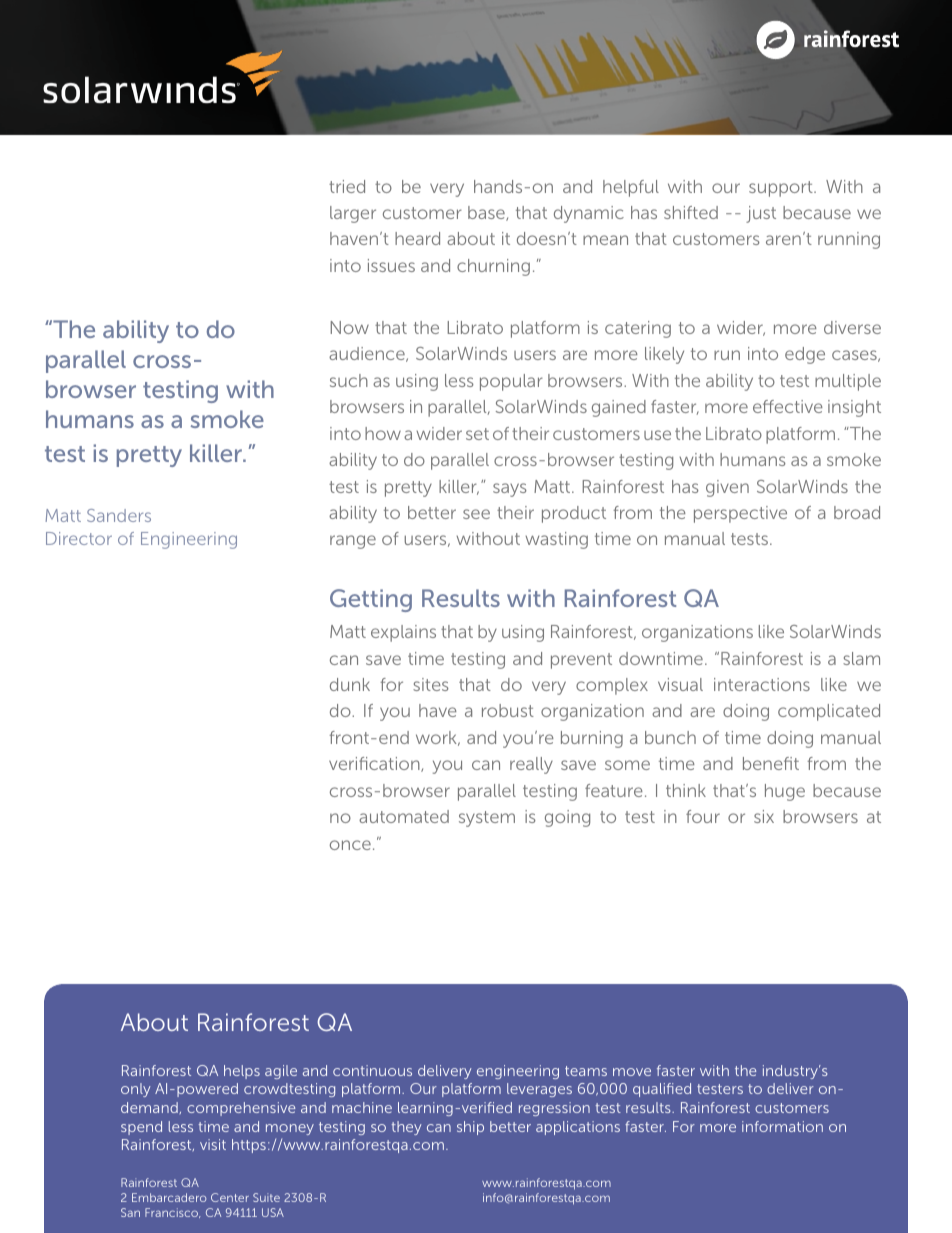 This document has height=1233, width=952. What do you see at coordinates (470, 1128) in the document?
I see `ship` at bounding box center [470, 1128].
